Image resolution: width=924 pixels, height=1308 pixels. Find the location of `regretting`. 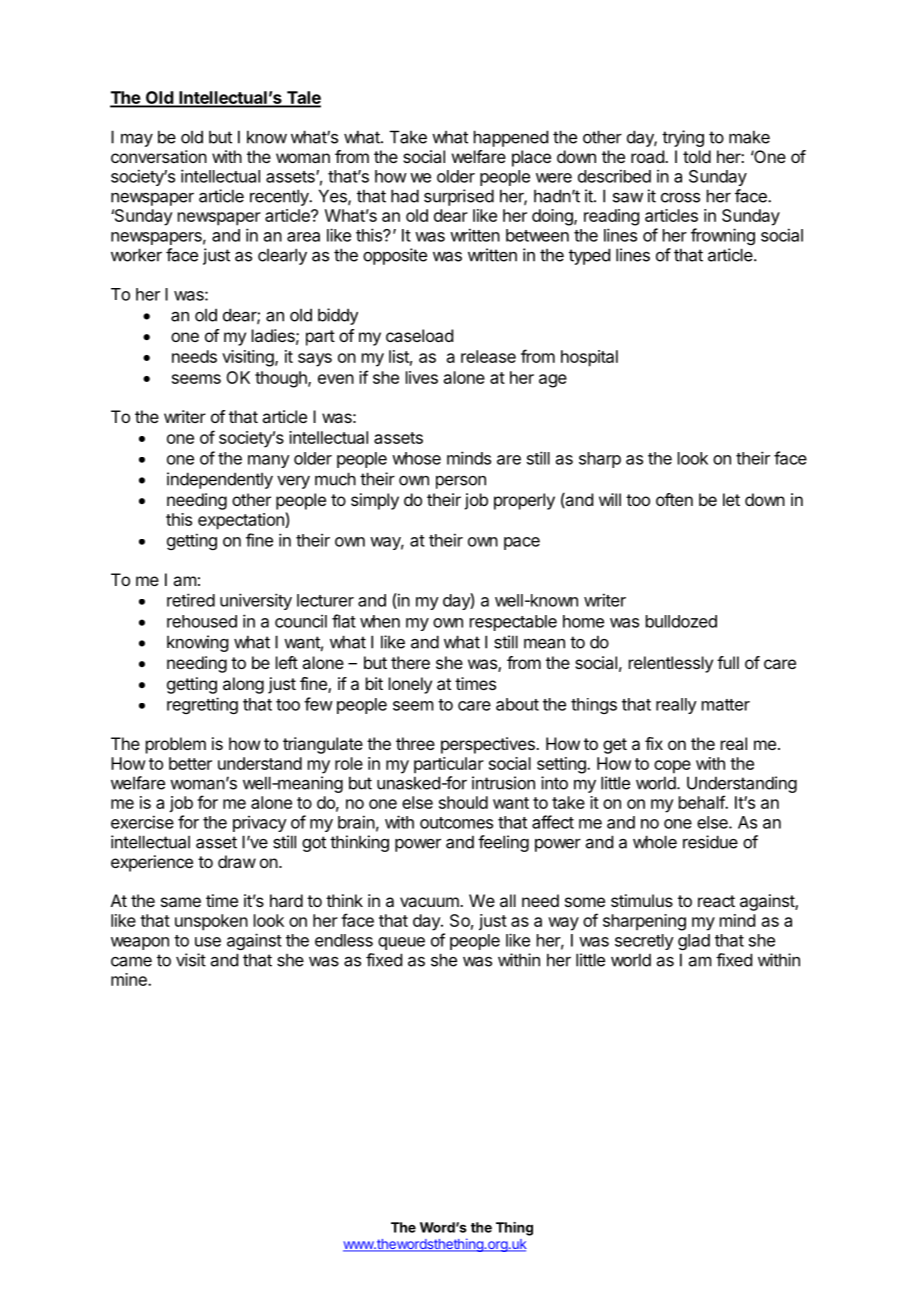

regretting is located at coordinates (202, 705).
